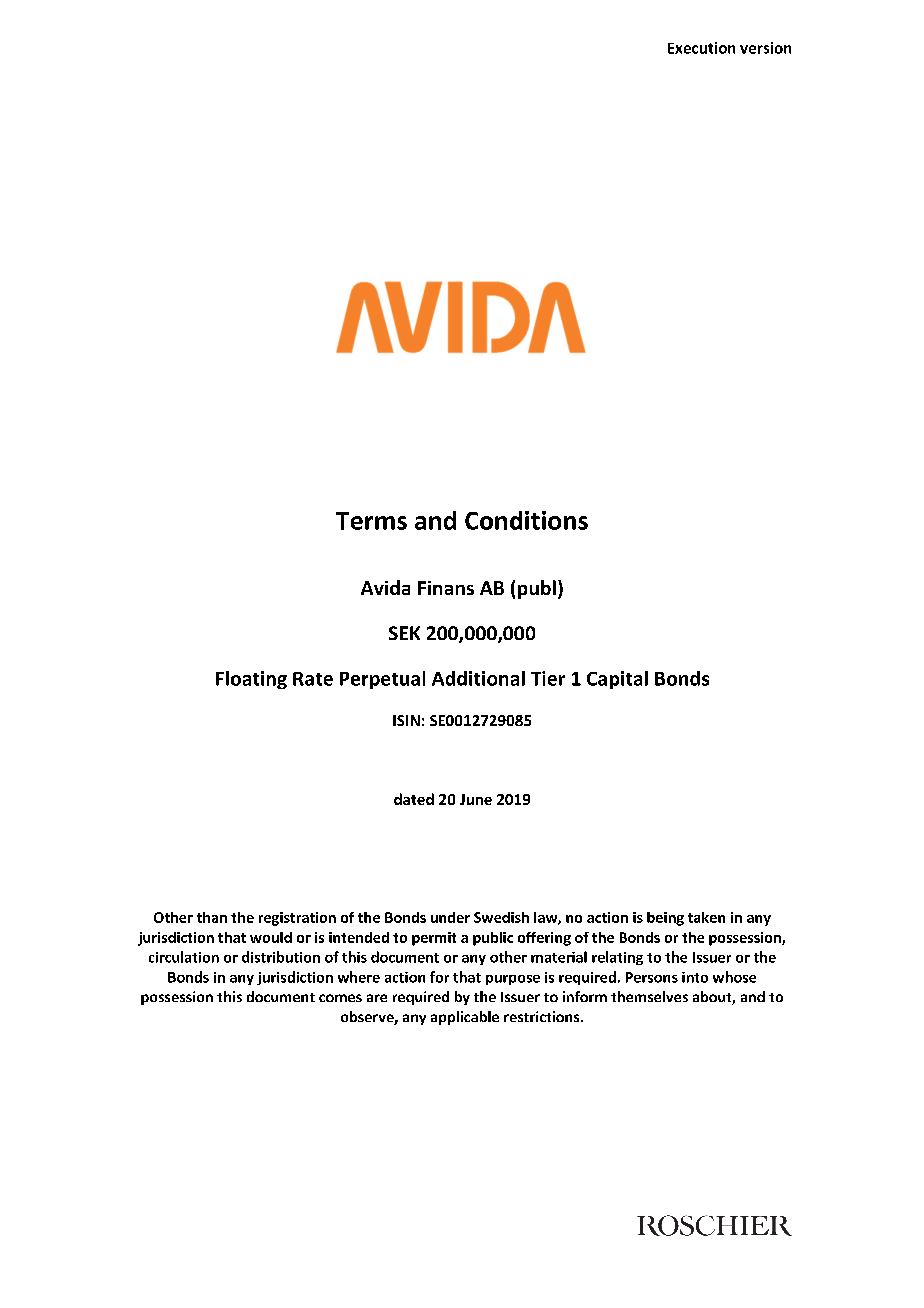 Image resolution: width=924 pixels, height=1308 pixels. What do you see at coordinates (371, 521) in the screenshot?
I see `Terms` at bounding box center [371, 521].
